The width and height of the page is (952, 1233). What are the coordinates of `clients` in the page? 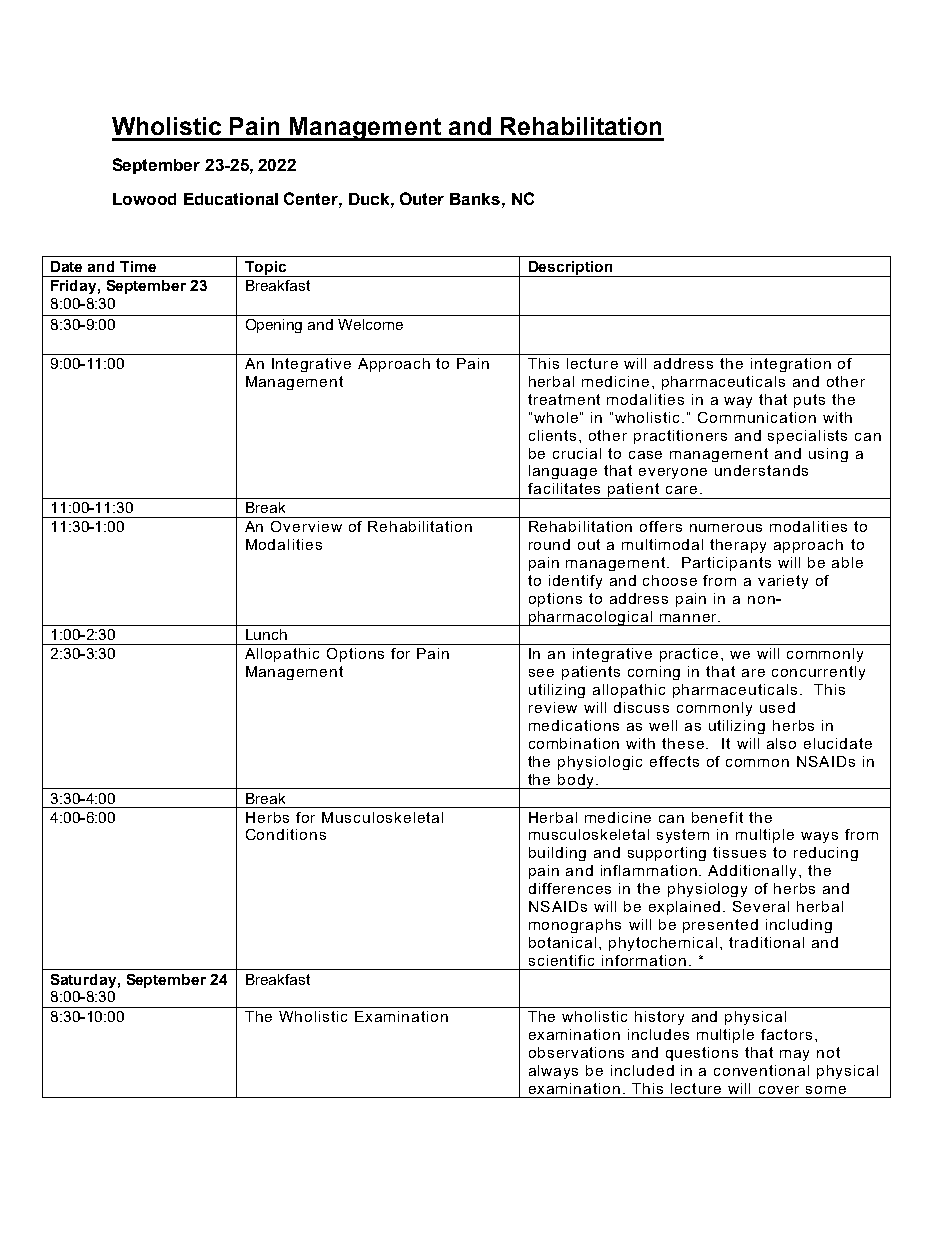 It's located at (552, 435).
